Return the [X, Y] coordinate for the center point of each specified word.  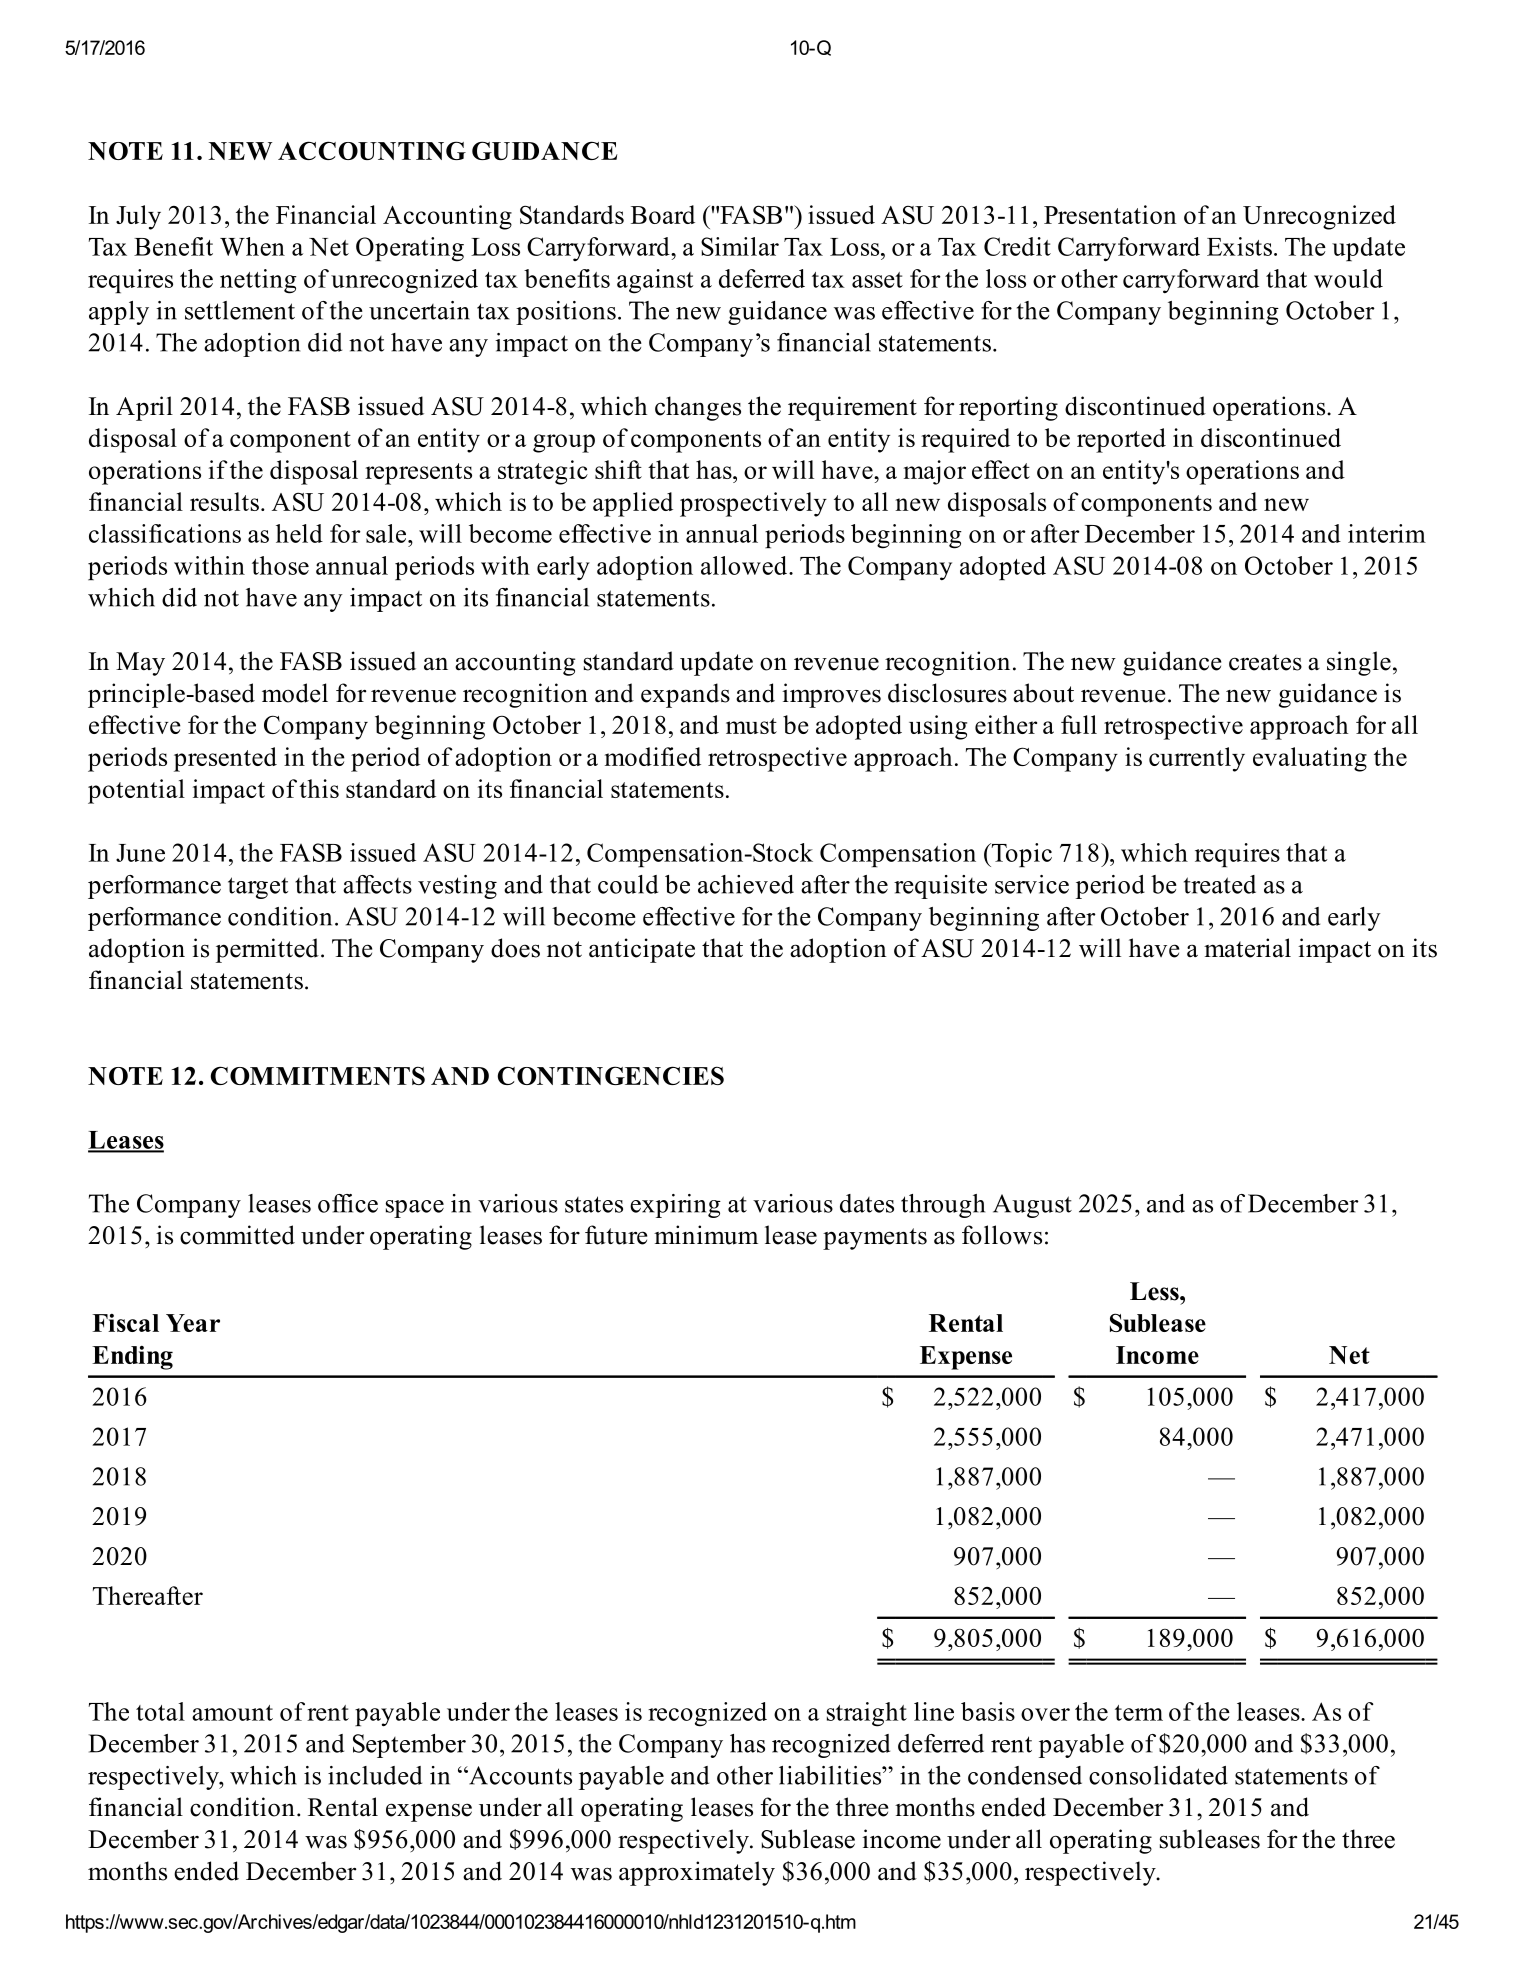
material [1247, 948]
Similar [740, 246]
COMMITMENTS [318, 1075]
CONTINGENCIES [611, 1075]
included [375, 1775]
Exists [1239, 246]
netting [258, 281]
